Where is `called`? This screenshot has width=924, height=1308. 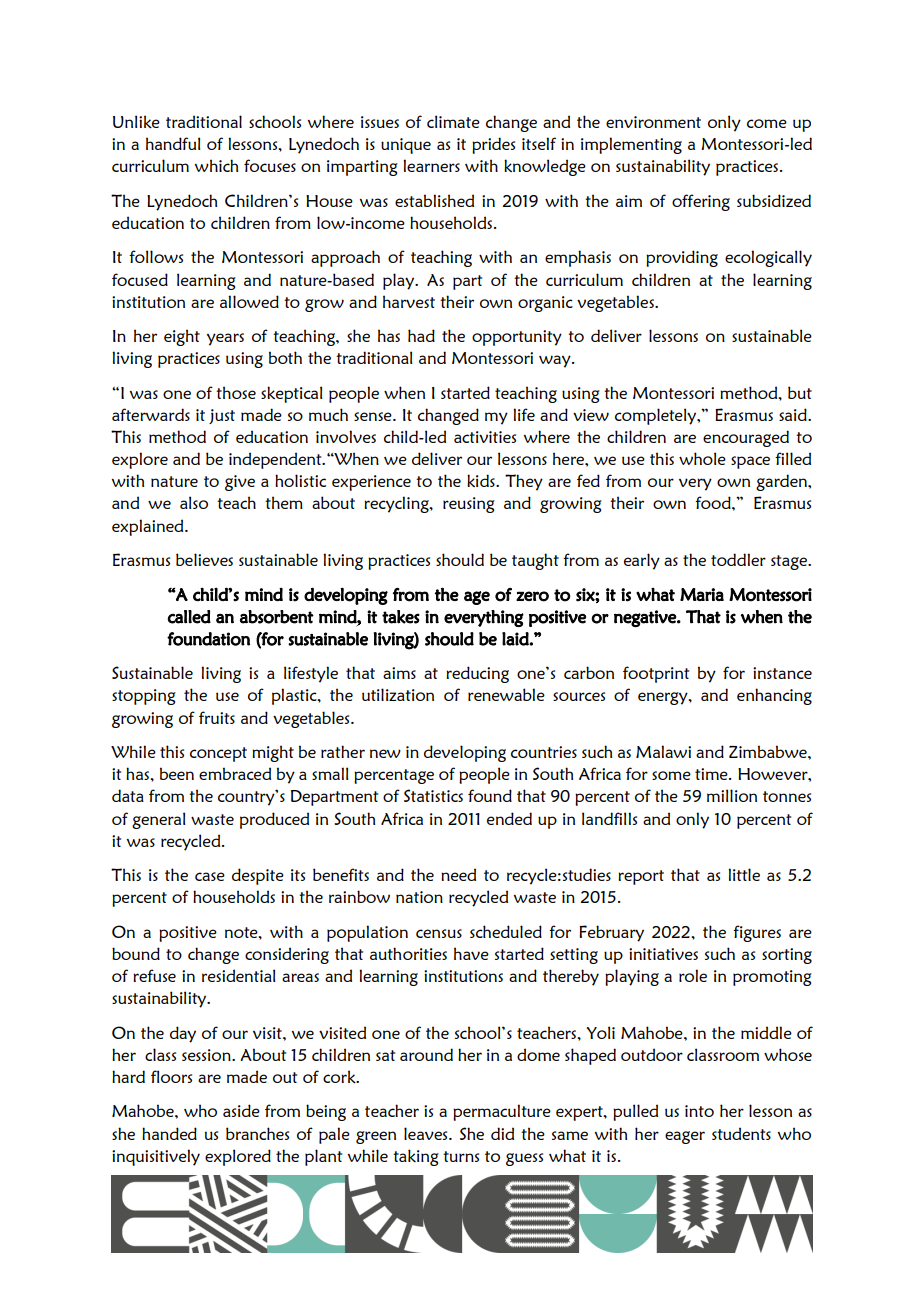
called is located at coordinates (189, 617).
